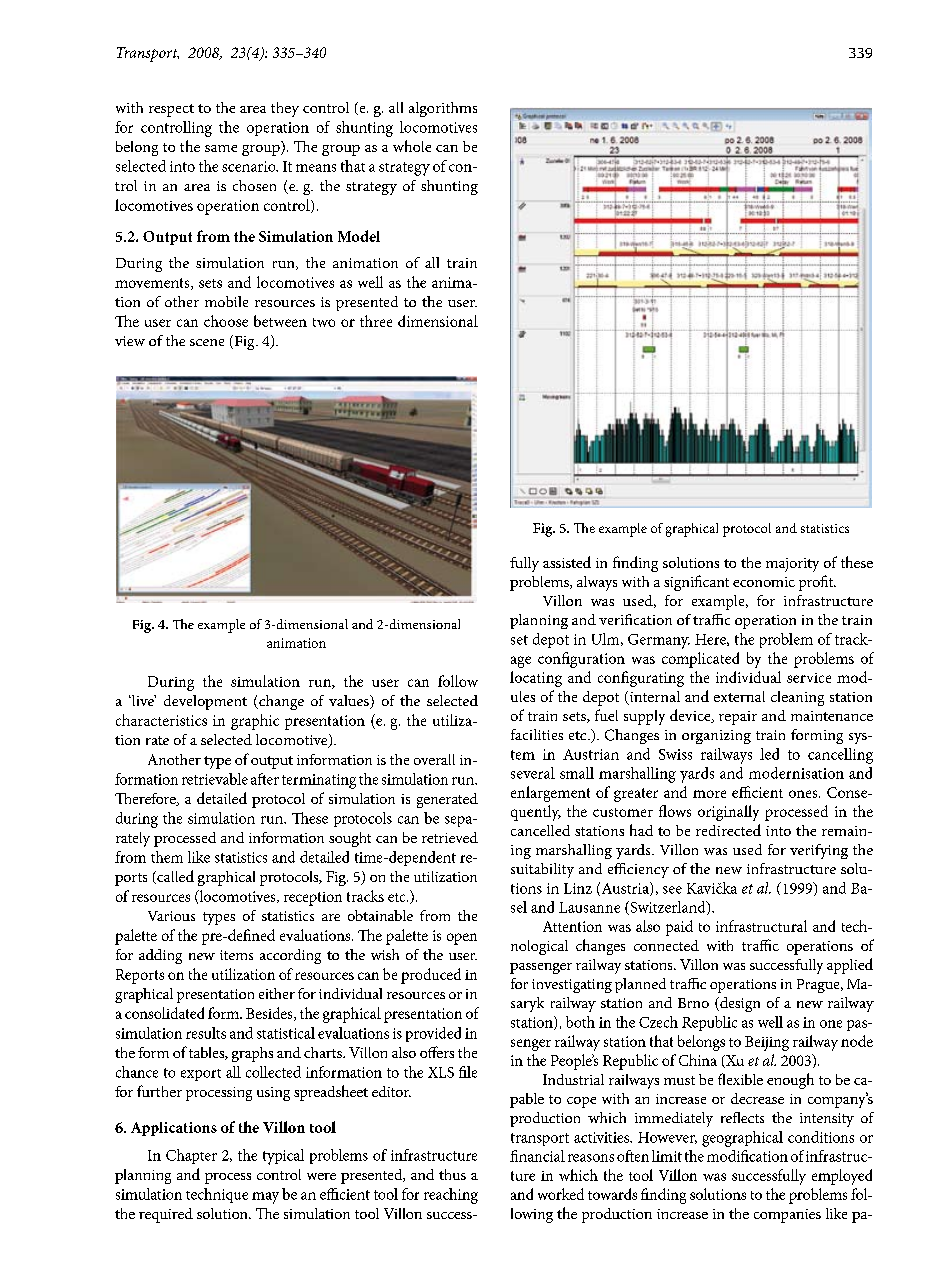 The height and width of the page is (1288, 942). Describe the element at coordinates (412, 146) in the page. I see `whole` at that location.
